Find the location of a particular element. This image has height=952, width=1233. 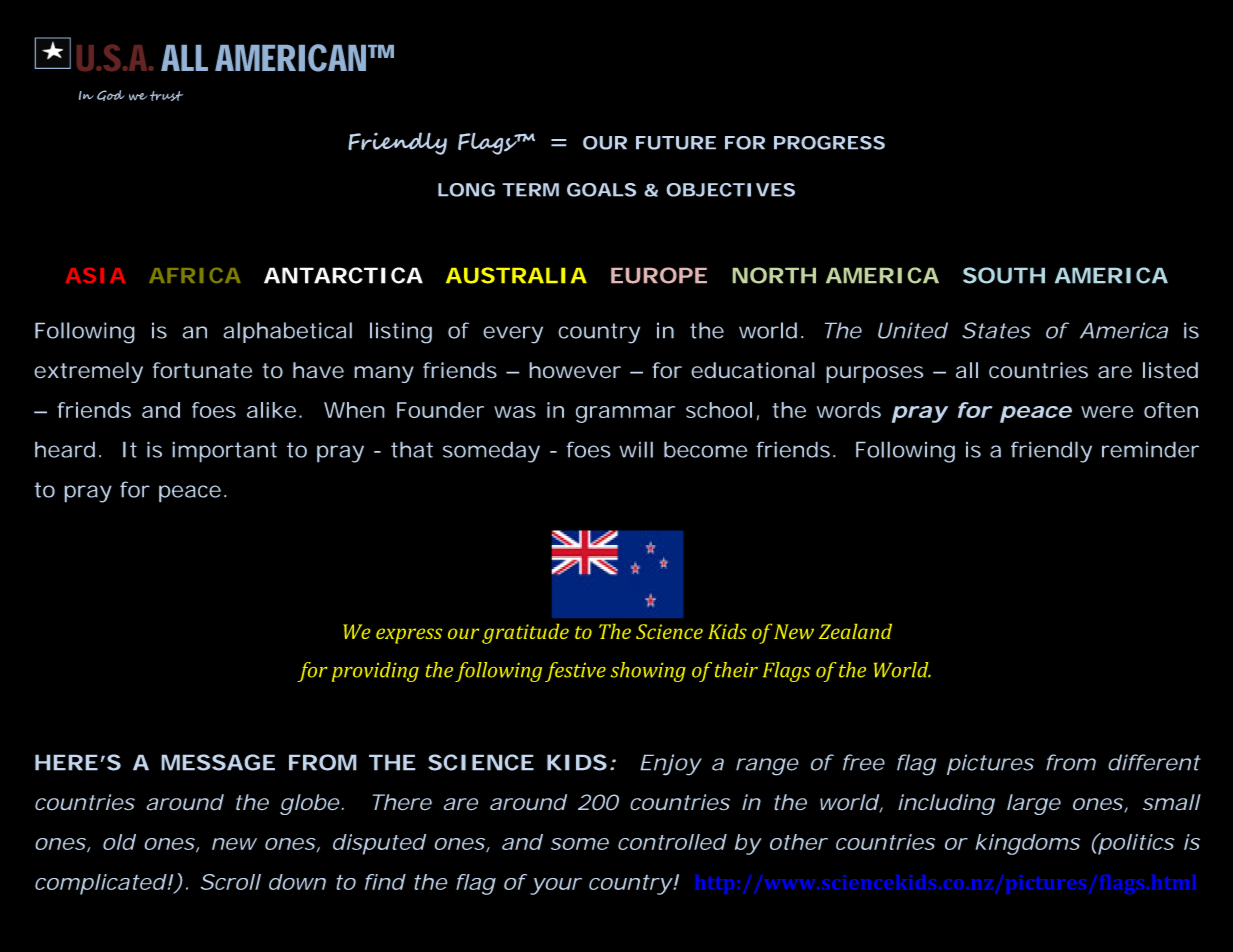

important is located at coordinates (224, 452).
